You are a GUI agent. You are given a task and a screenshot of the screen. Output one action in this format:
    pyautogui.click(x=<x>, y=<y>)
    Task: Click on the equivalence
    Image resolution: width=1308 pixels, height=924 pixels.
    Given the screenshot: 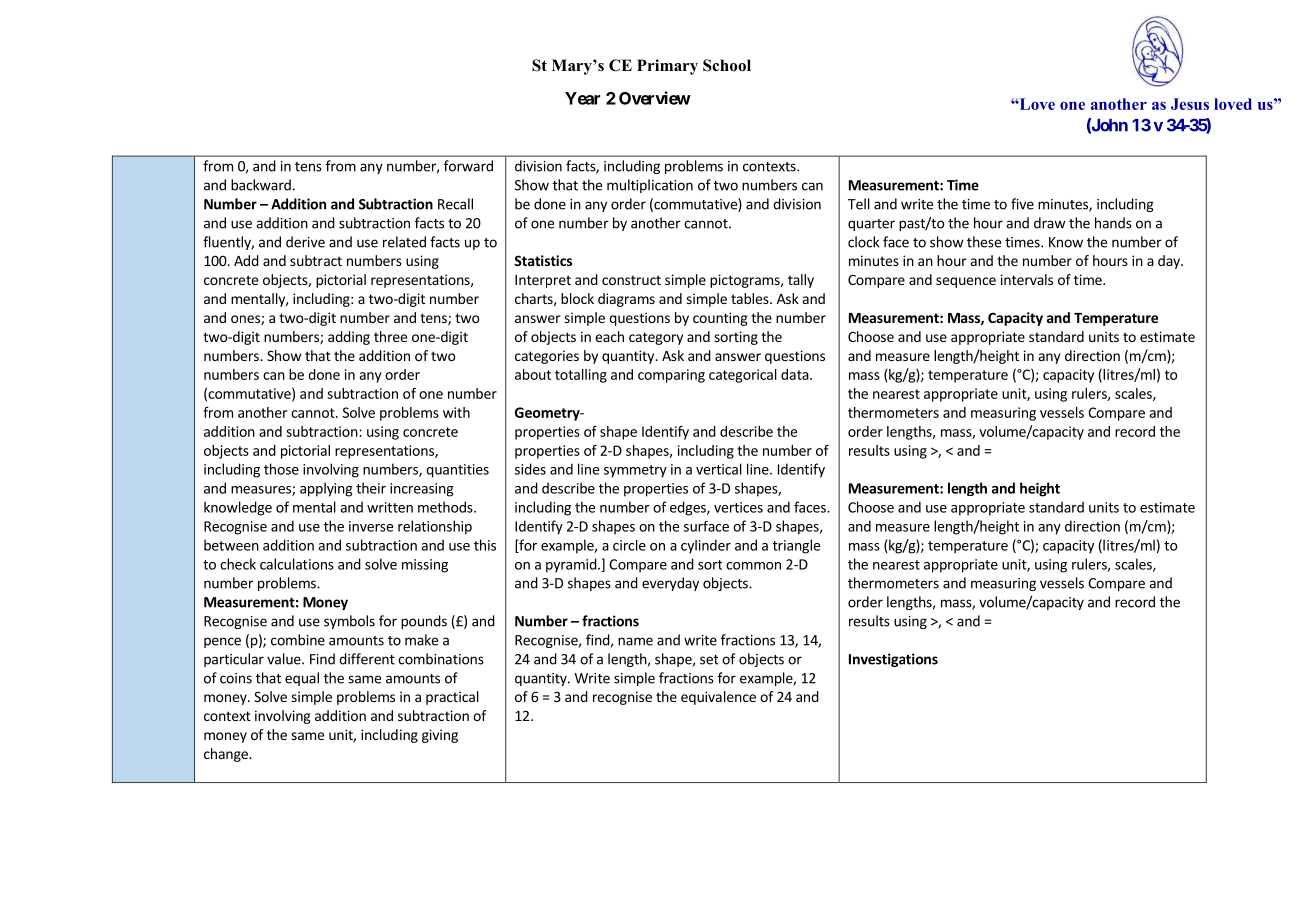 What is the action you would take?
    pyautogui.click(x=718, y=698)
